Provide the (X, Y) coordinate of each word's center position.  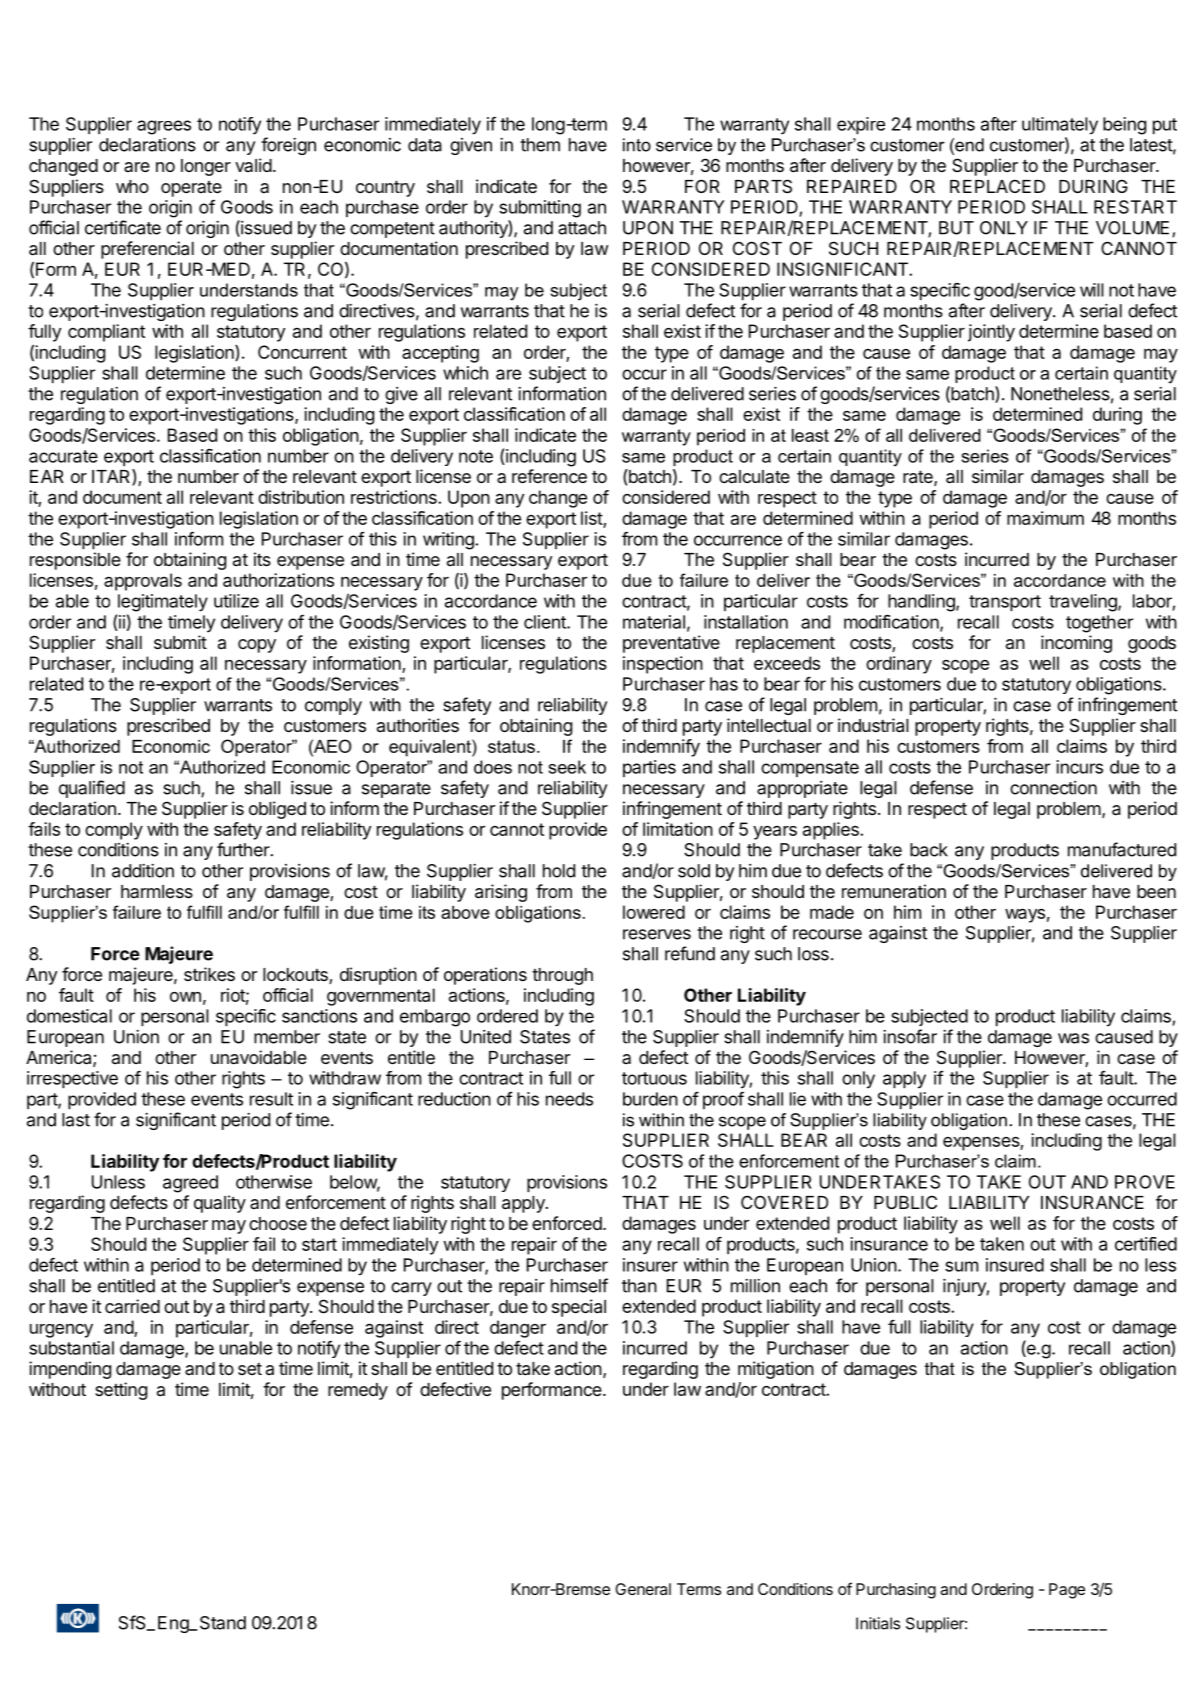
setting (121, 1391)
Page (1067, 1591)
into (637, 145)
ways (1025, 915)
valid (253, 165)
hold (559, 871)
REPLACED (997, 186)
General (643, 1589)
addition (143, 871)
